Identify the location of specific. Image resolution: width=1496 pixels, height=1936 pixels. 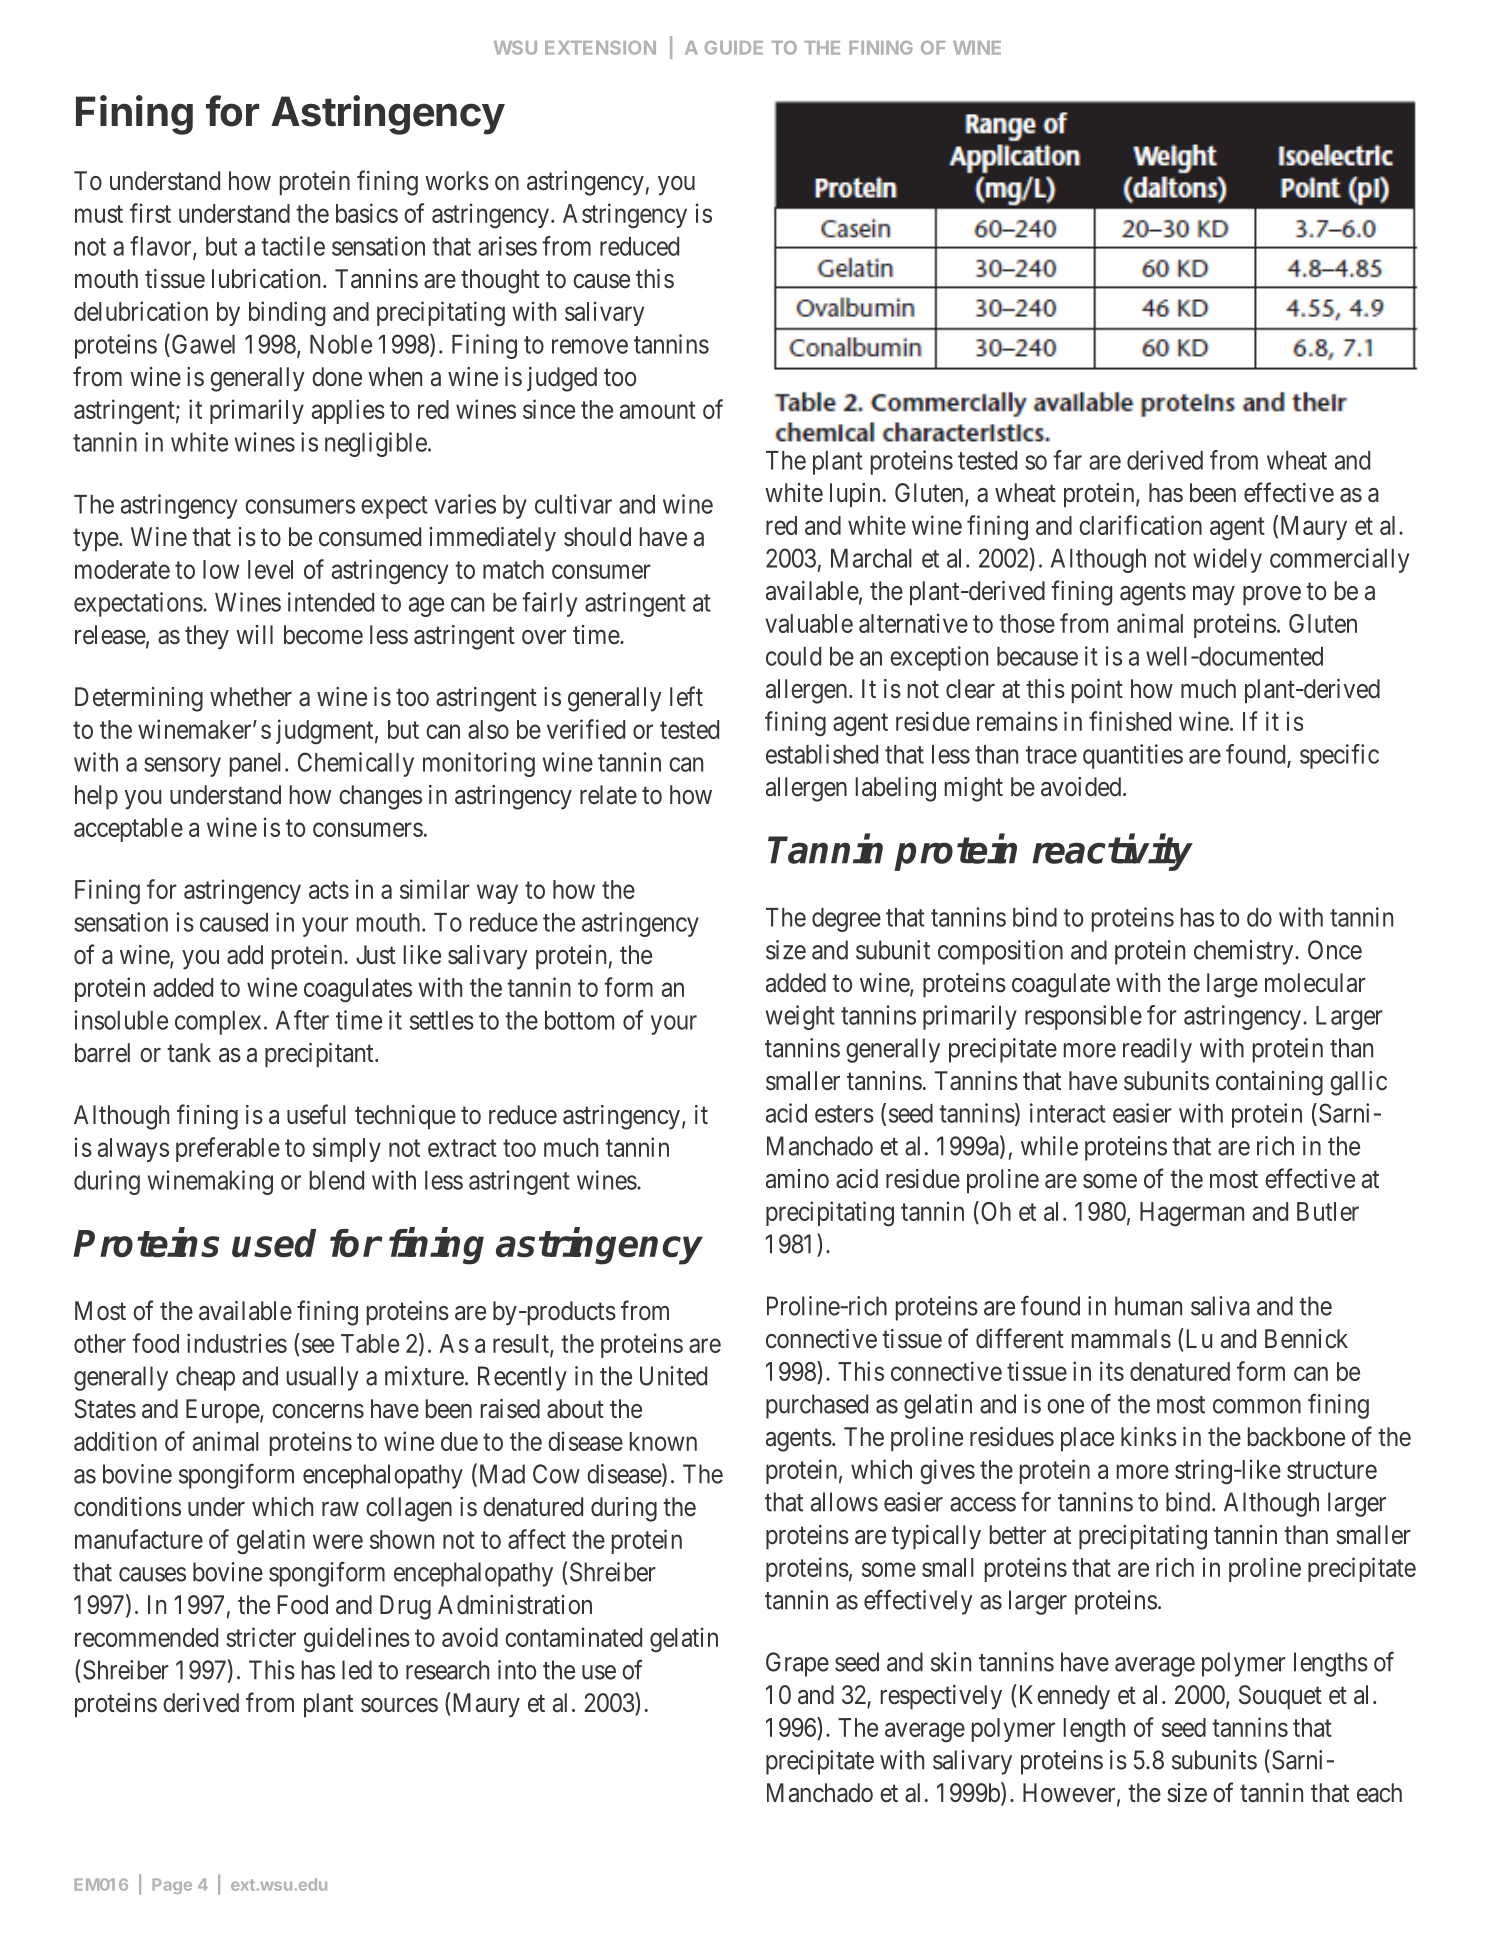
(1339, 756).
